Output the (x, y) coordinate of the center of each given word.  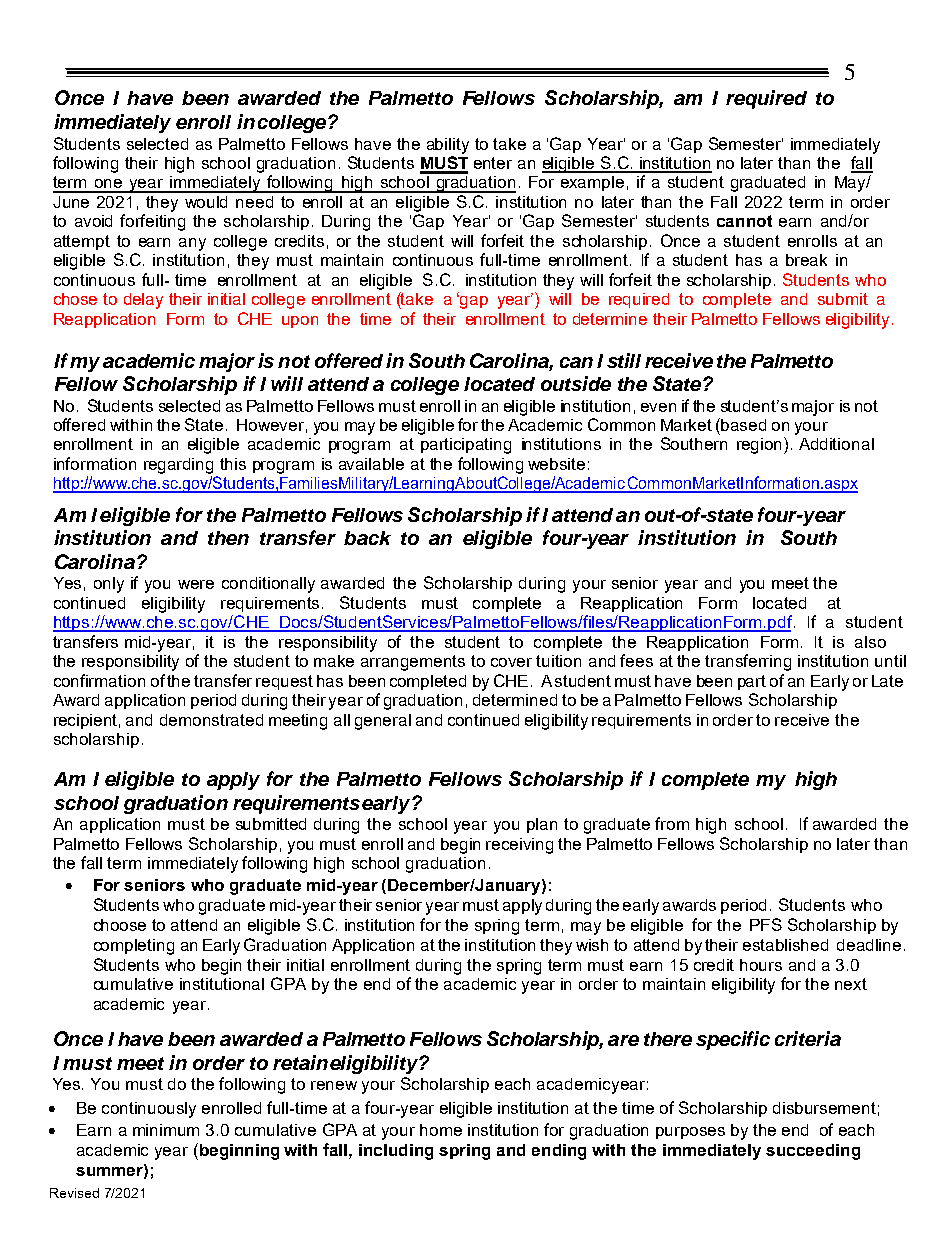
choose (120, 925)
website (556, 464)
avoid (93, 221)
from (672, 823)
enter (493, 163)
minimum (166, 1130)
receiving (519, 846)
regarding (178, 466)
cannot (744, 221)
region (761, 445)
